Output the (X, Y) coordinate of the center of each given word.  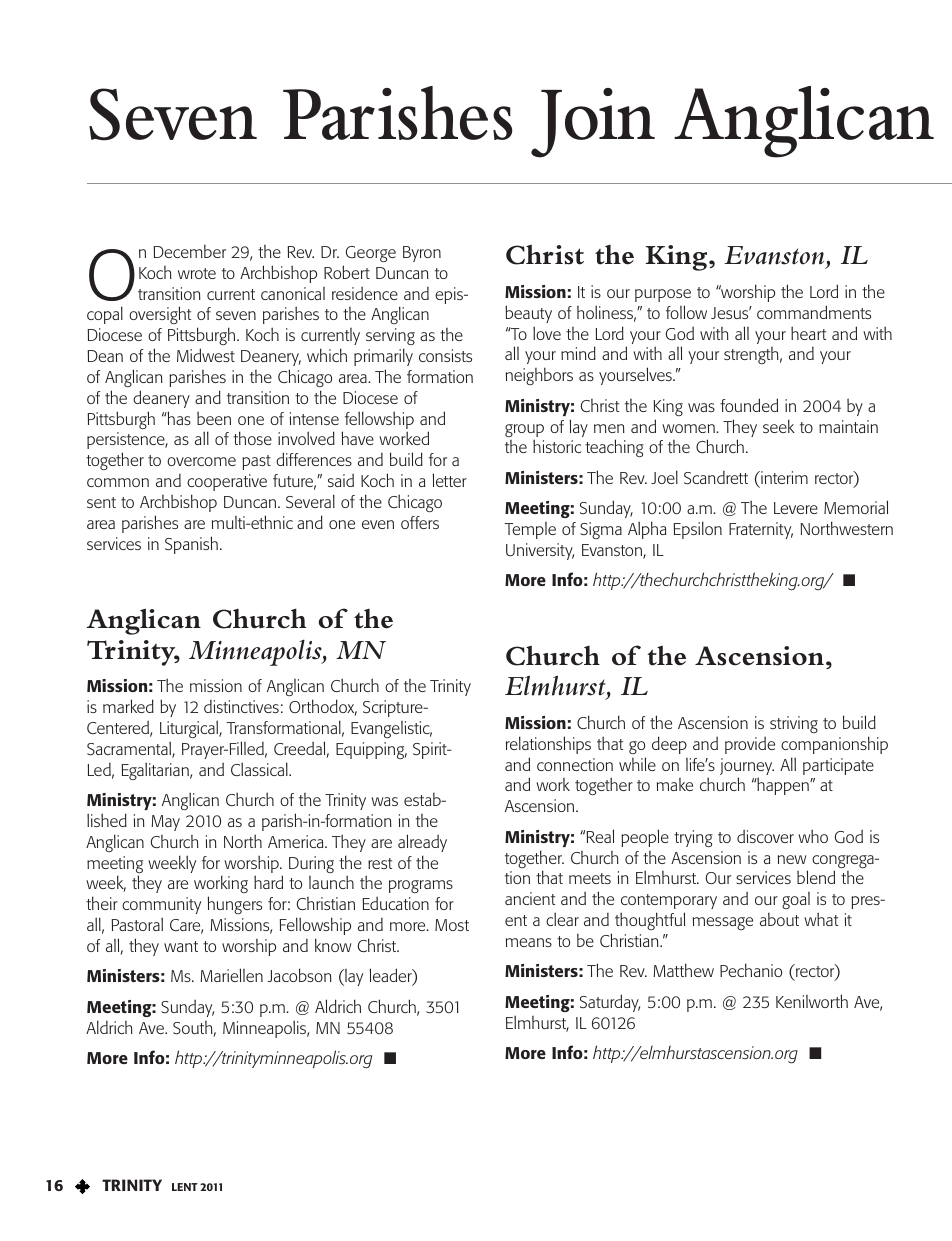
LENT (185, 1187)
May (165, 823)
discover (765, 836)
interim (783, 477)
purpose (663, 295)
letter (450, 480)
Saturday (610, 1003)
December (190, 251)
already (422, 843)
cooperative (227, 482)
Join (593, 123)
